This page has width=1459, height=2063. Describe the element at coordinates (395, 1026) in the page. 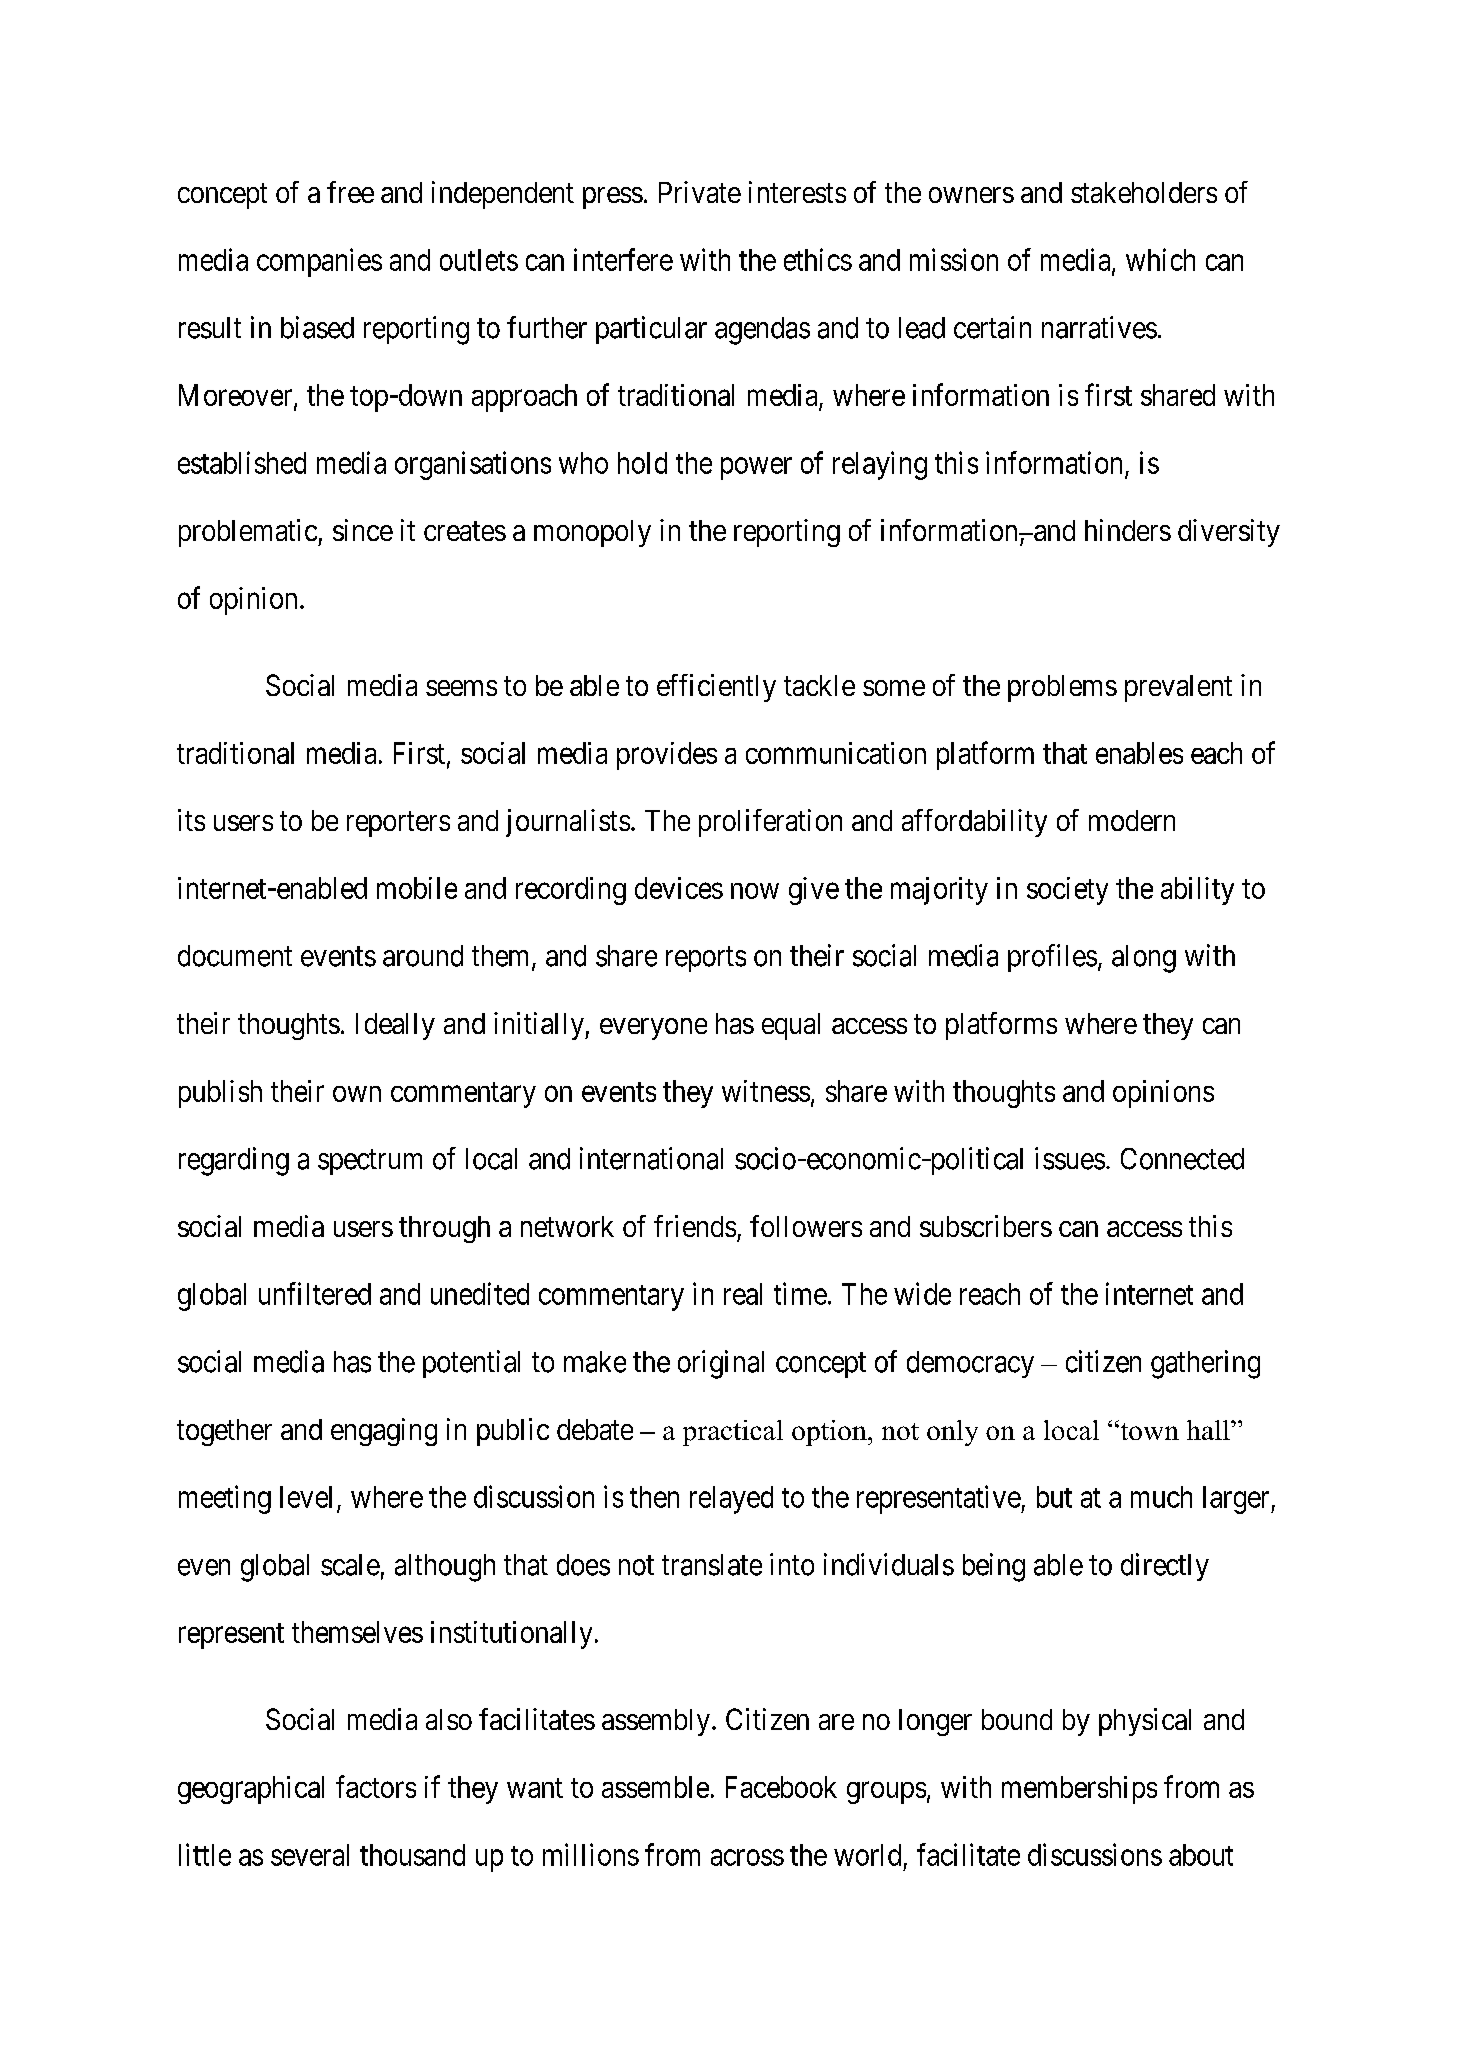

I see `Ideally` at that location.
